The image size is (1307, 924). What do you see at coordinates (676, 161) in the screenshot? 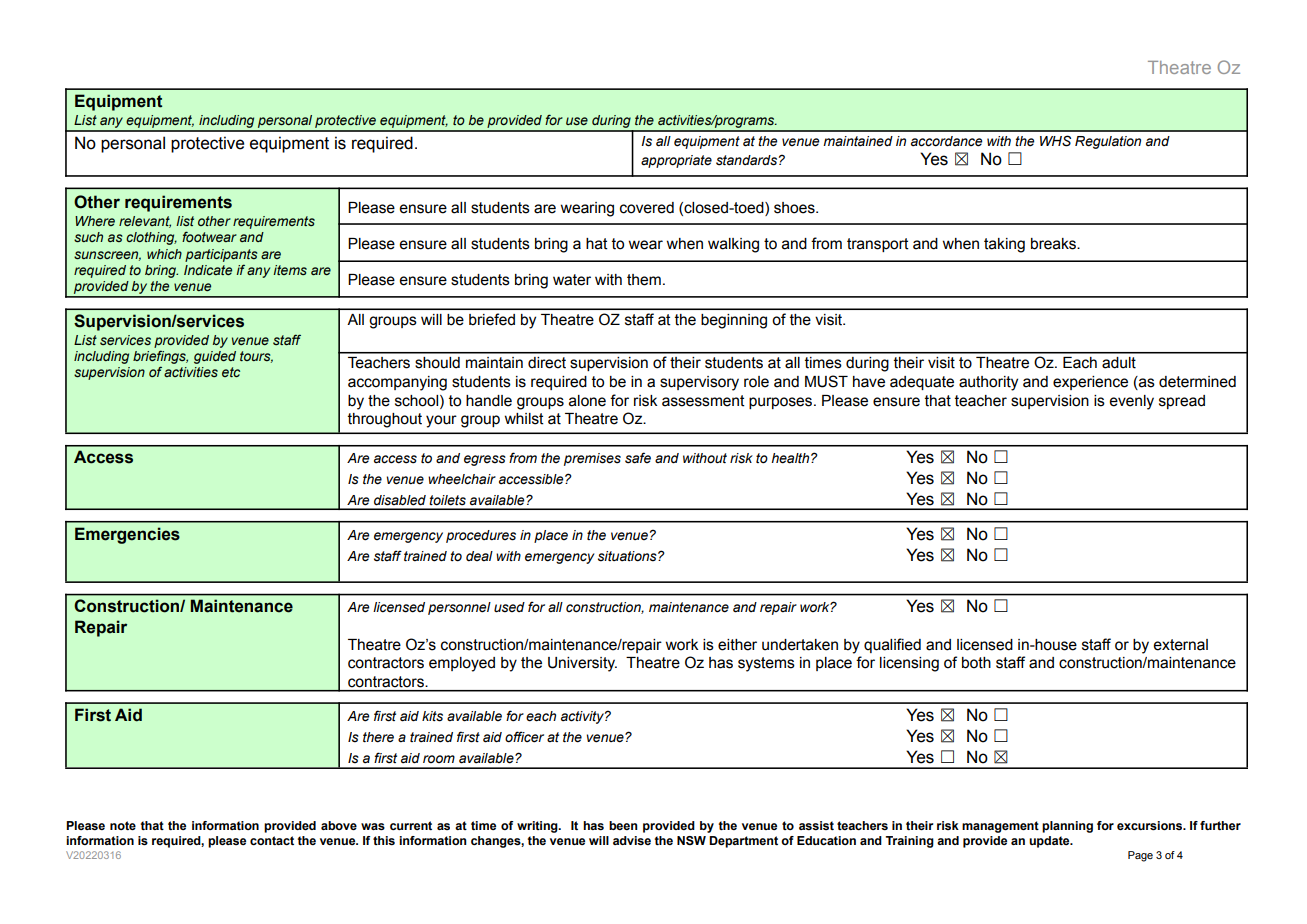
I see `appropriate` at bounding box center [676, 161].
